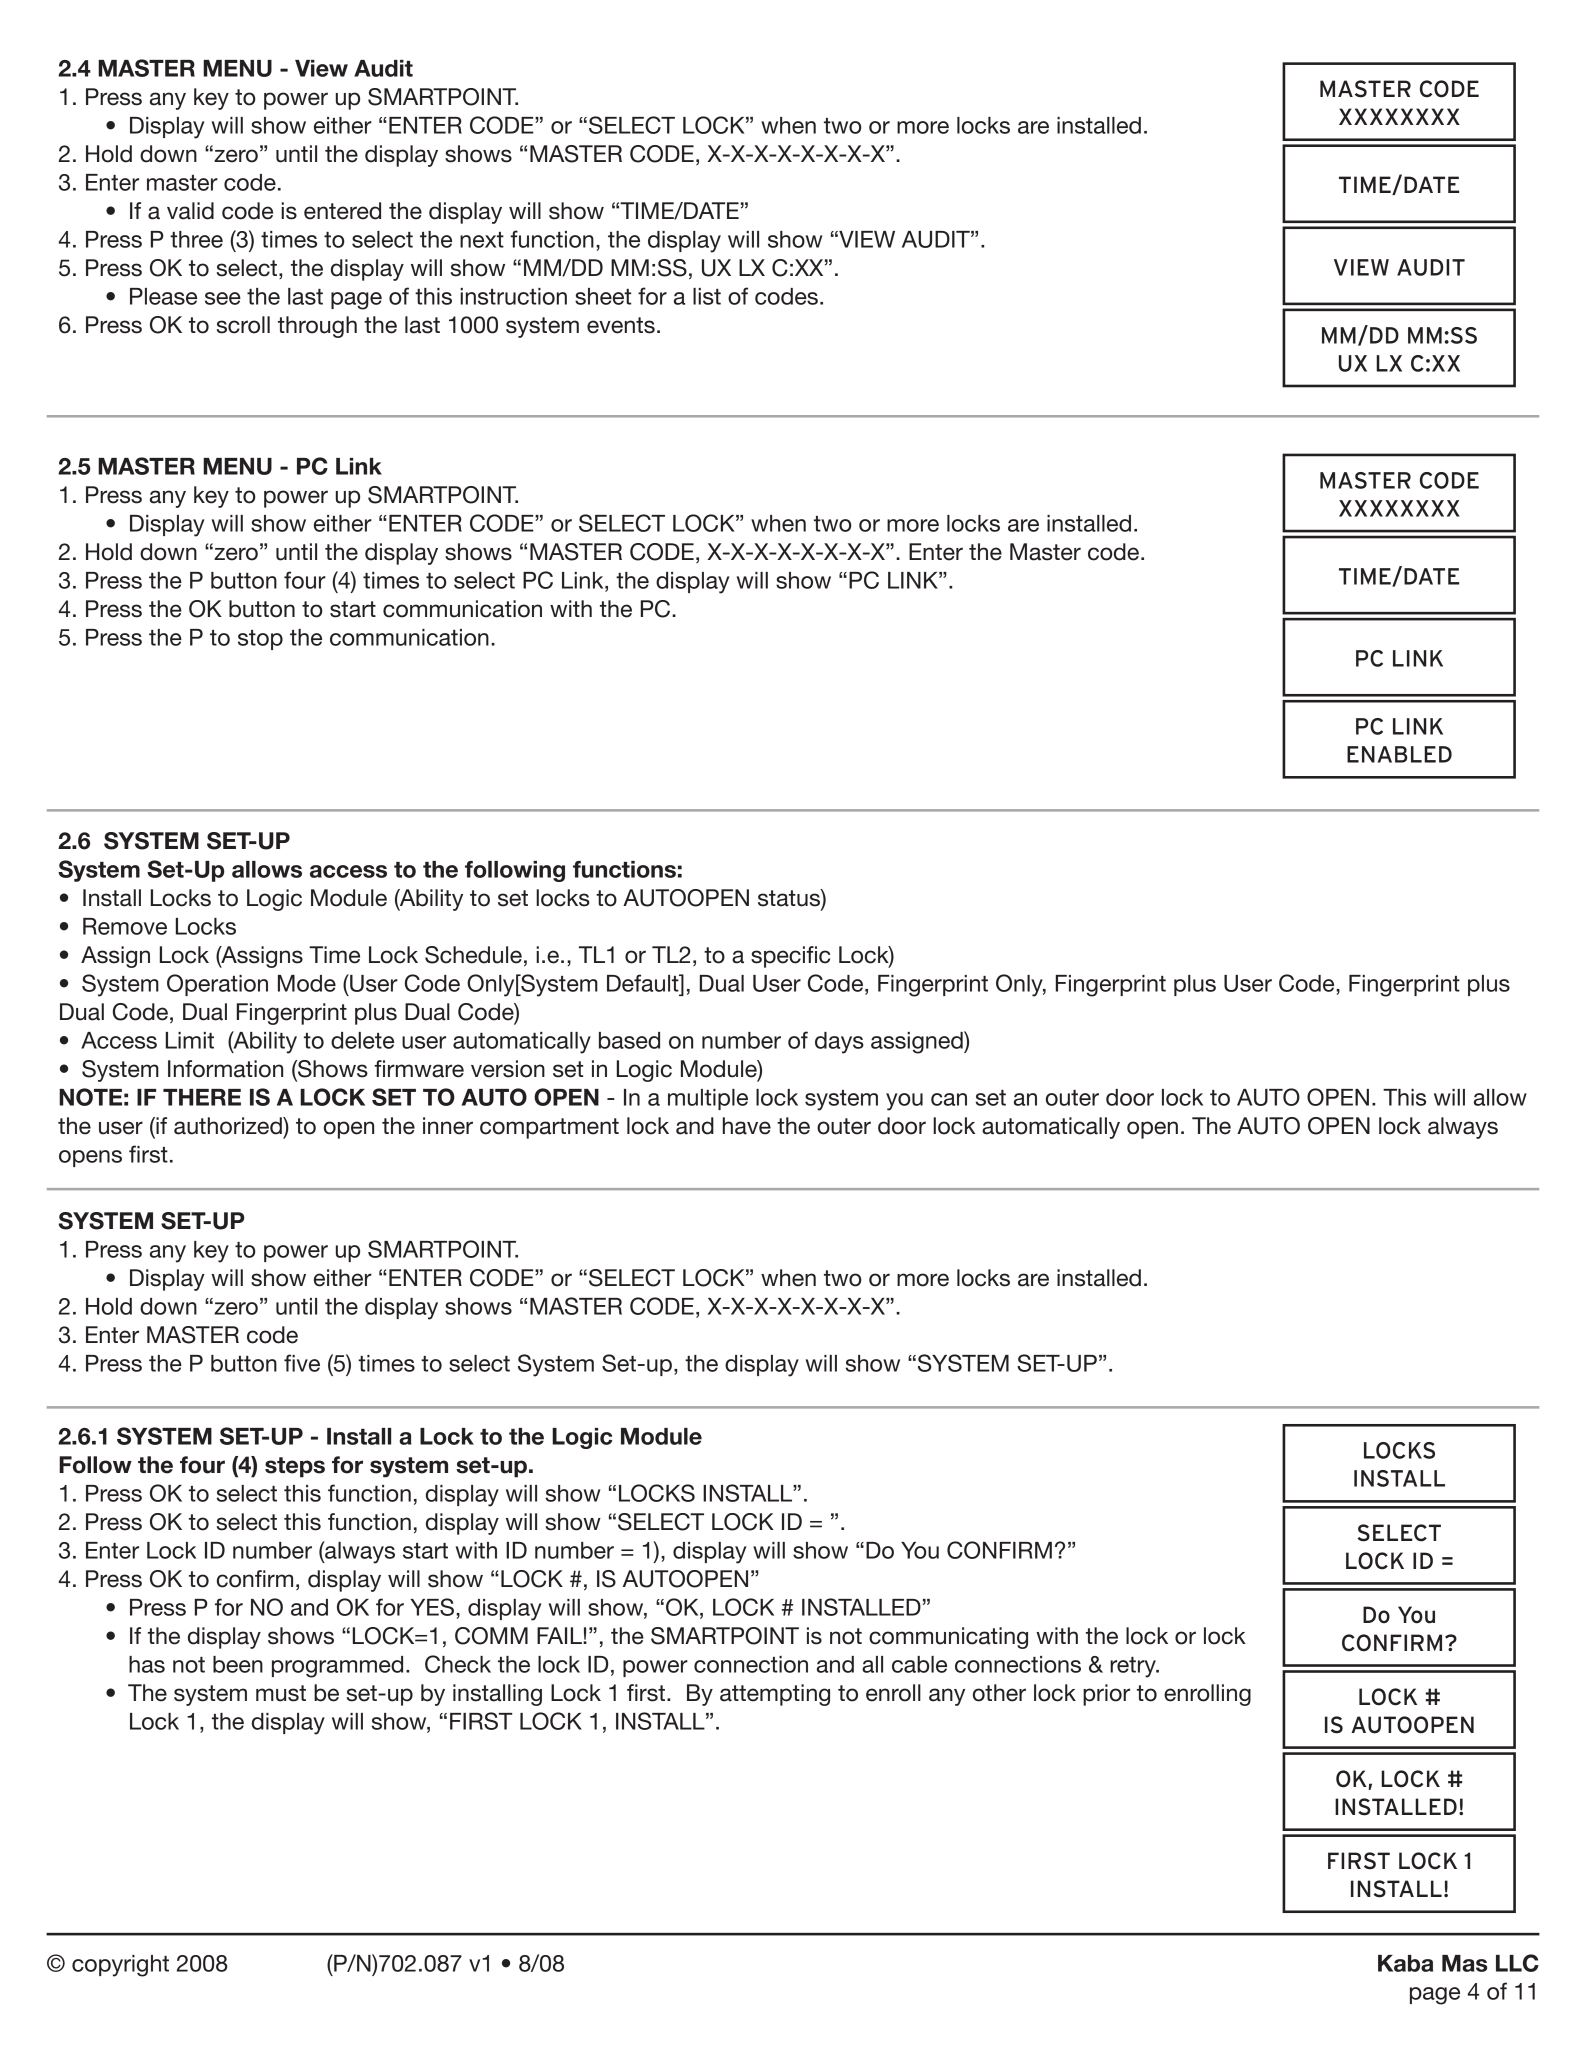 The width and height of the document is (1586, 2052). Describe the element at coordinates (120, 1966) in the document. I see `copyright` at that location.
